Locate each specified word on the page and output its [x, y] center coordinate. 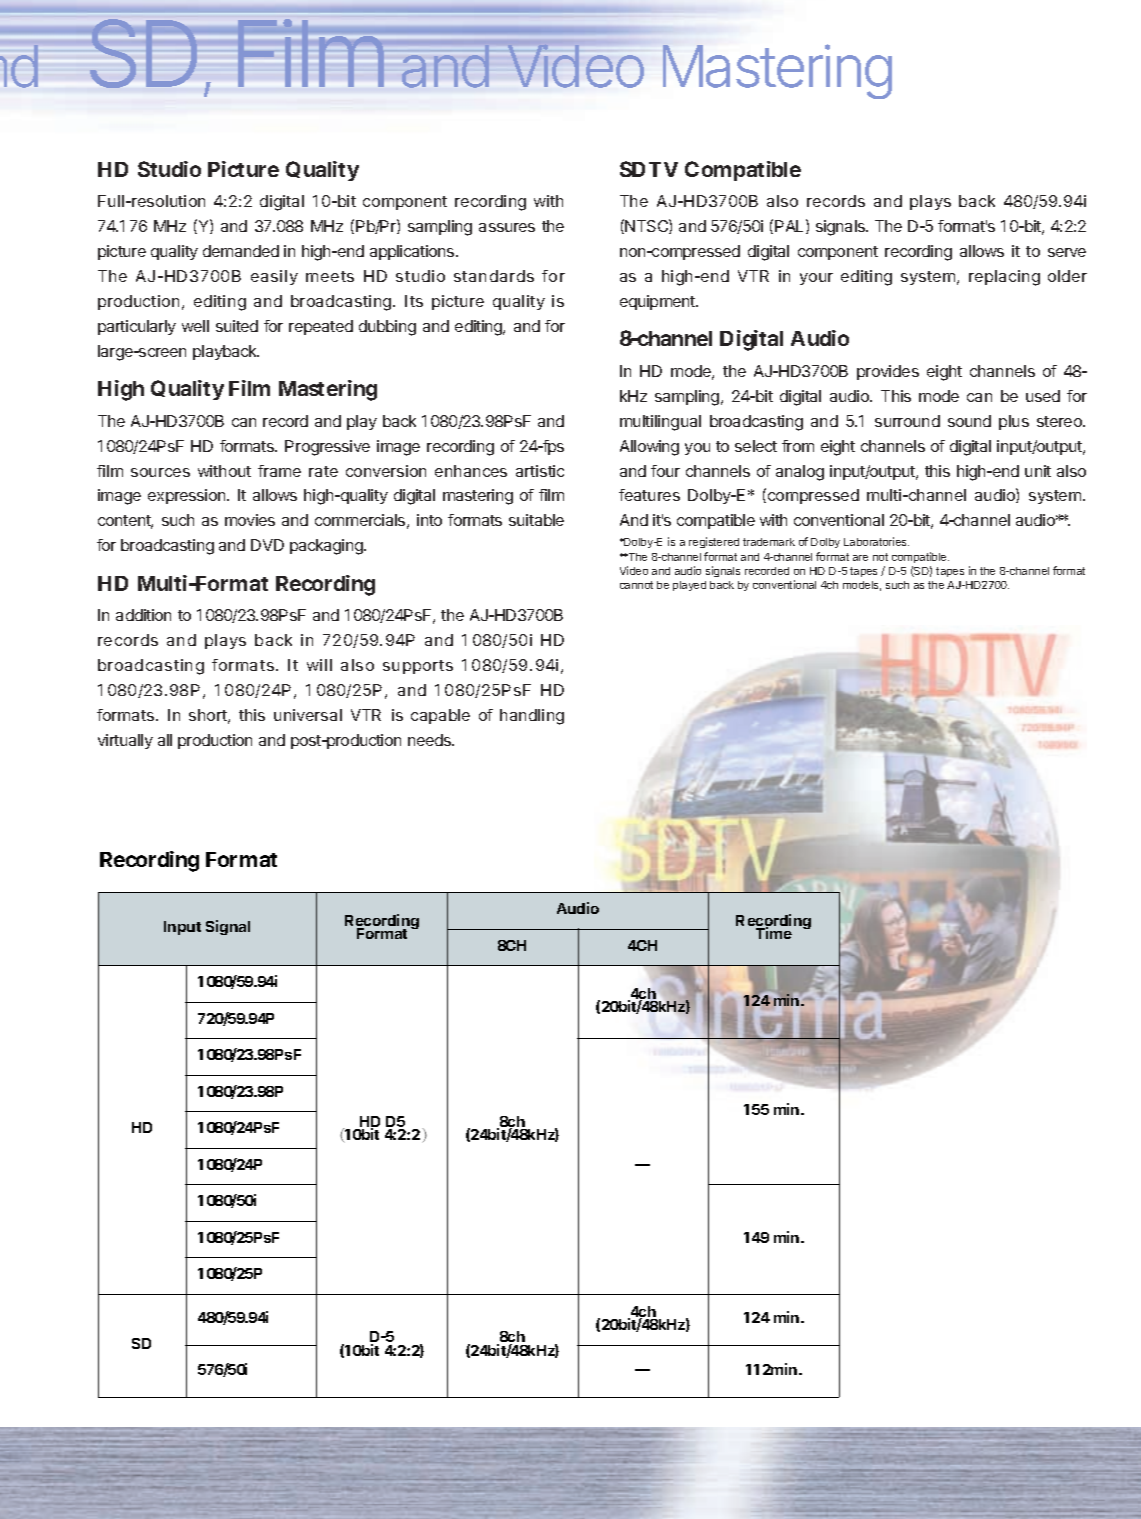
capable [440, 716]
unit [1038, 471]
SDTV [649, 169]
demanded [241, 251]
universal [308, 715]
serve [1067, 252]
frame [279, 471]
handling [532, 717]
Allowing [649, 448]
